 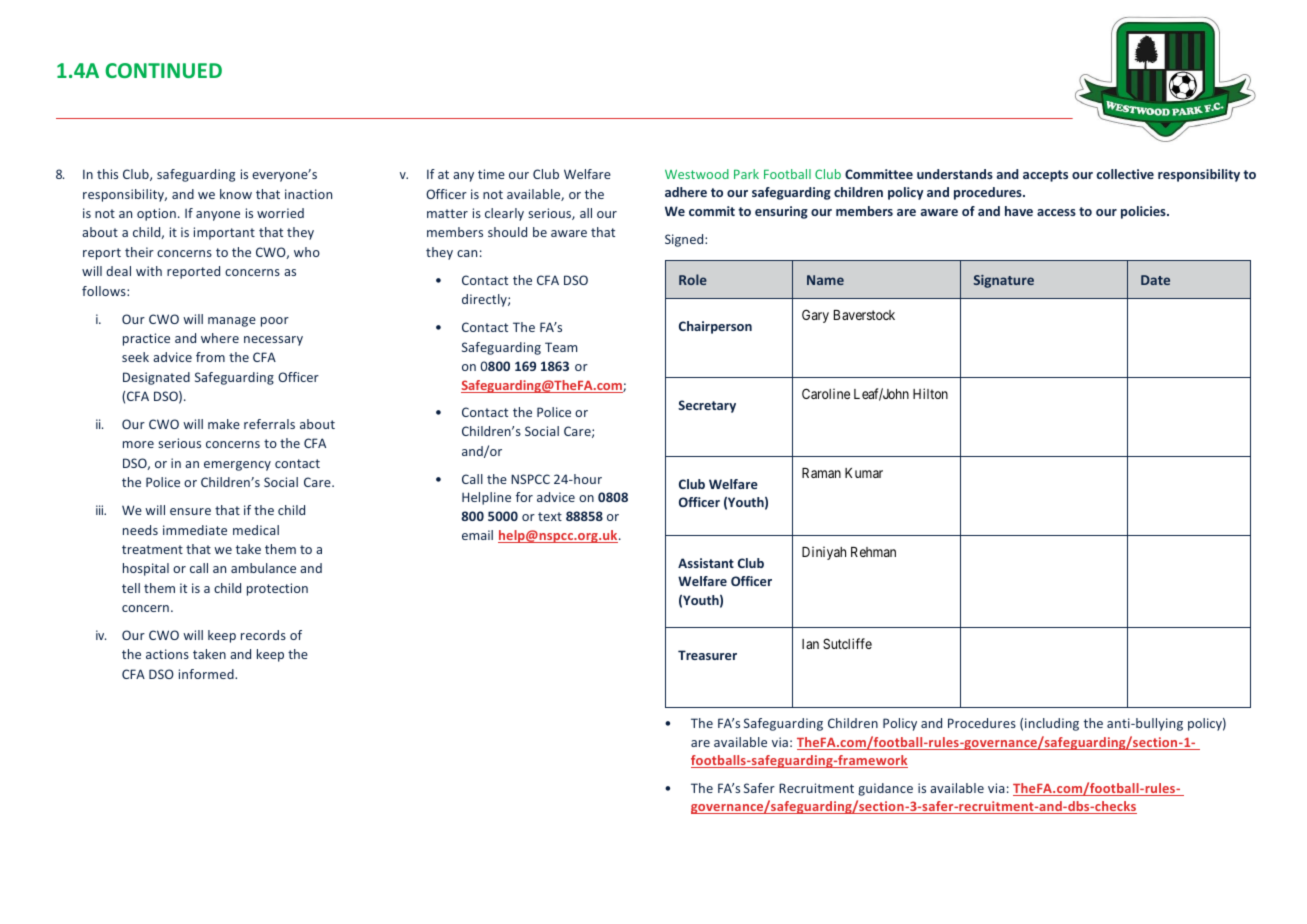 What do you see at coordinates (697, 174) in the image?
I see `Westwood` at bounding box center [697, 174].
